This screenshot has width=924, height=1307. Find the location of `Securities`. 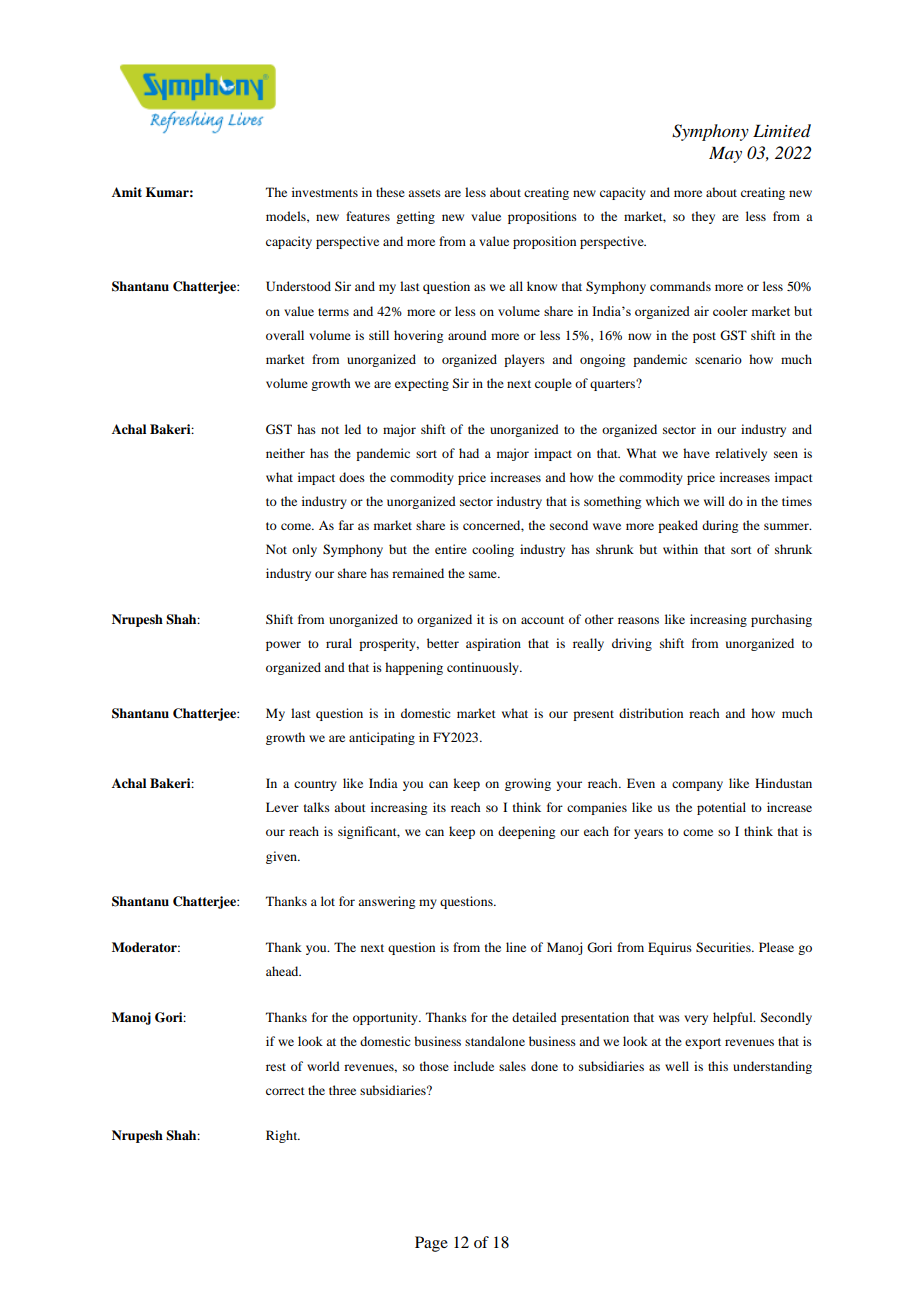

Securities is located at coordinates (724, 947).
